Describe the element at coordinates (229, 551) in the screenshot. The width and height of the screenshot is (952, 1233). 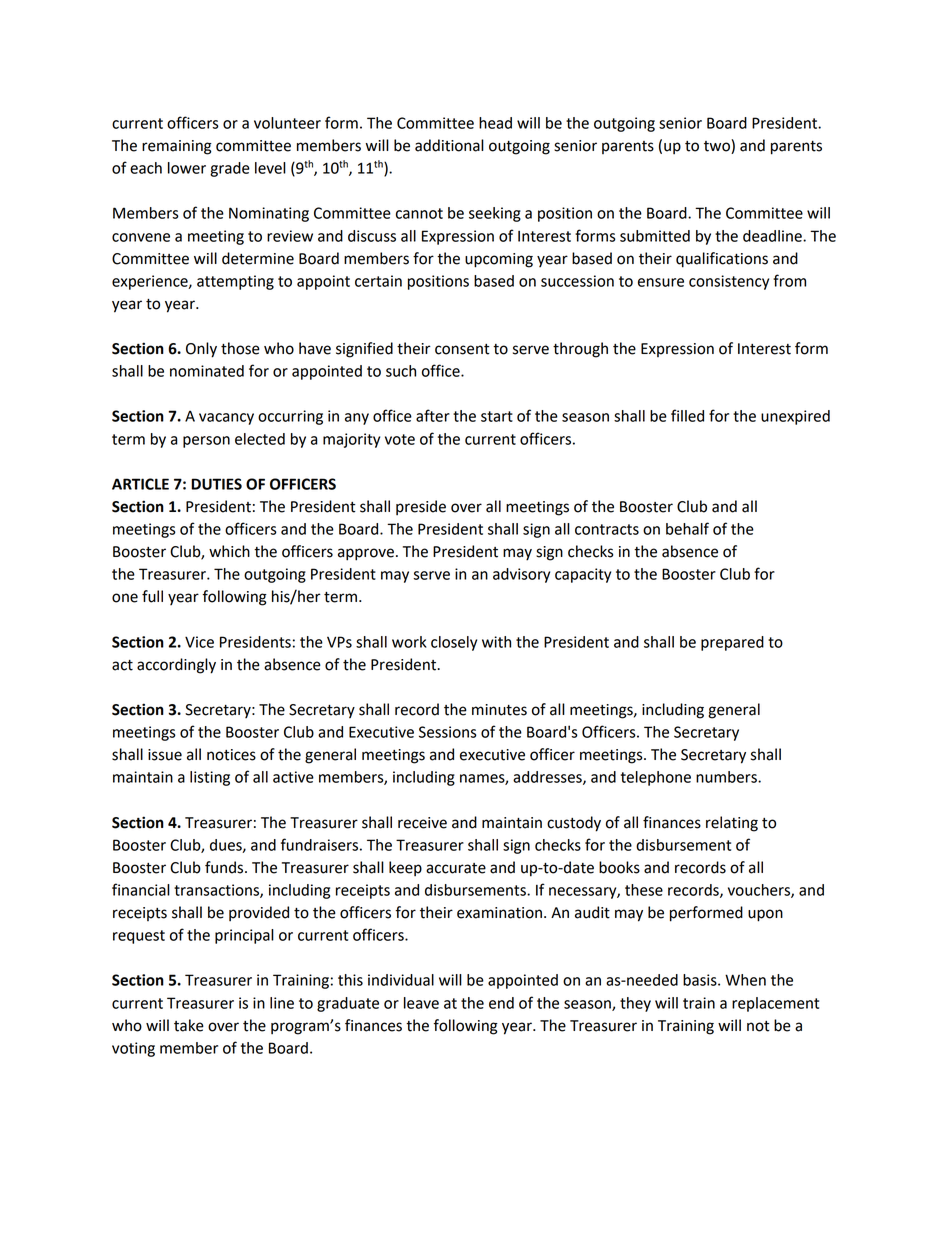
I see `which` at that location.
